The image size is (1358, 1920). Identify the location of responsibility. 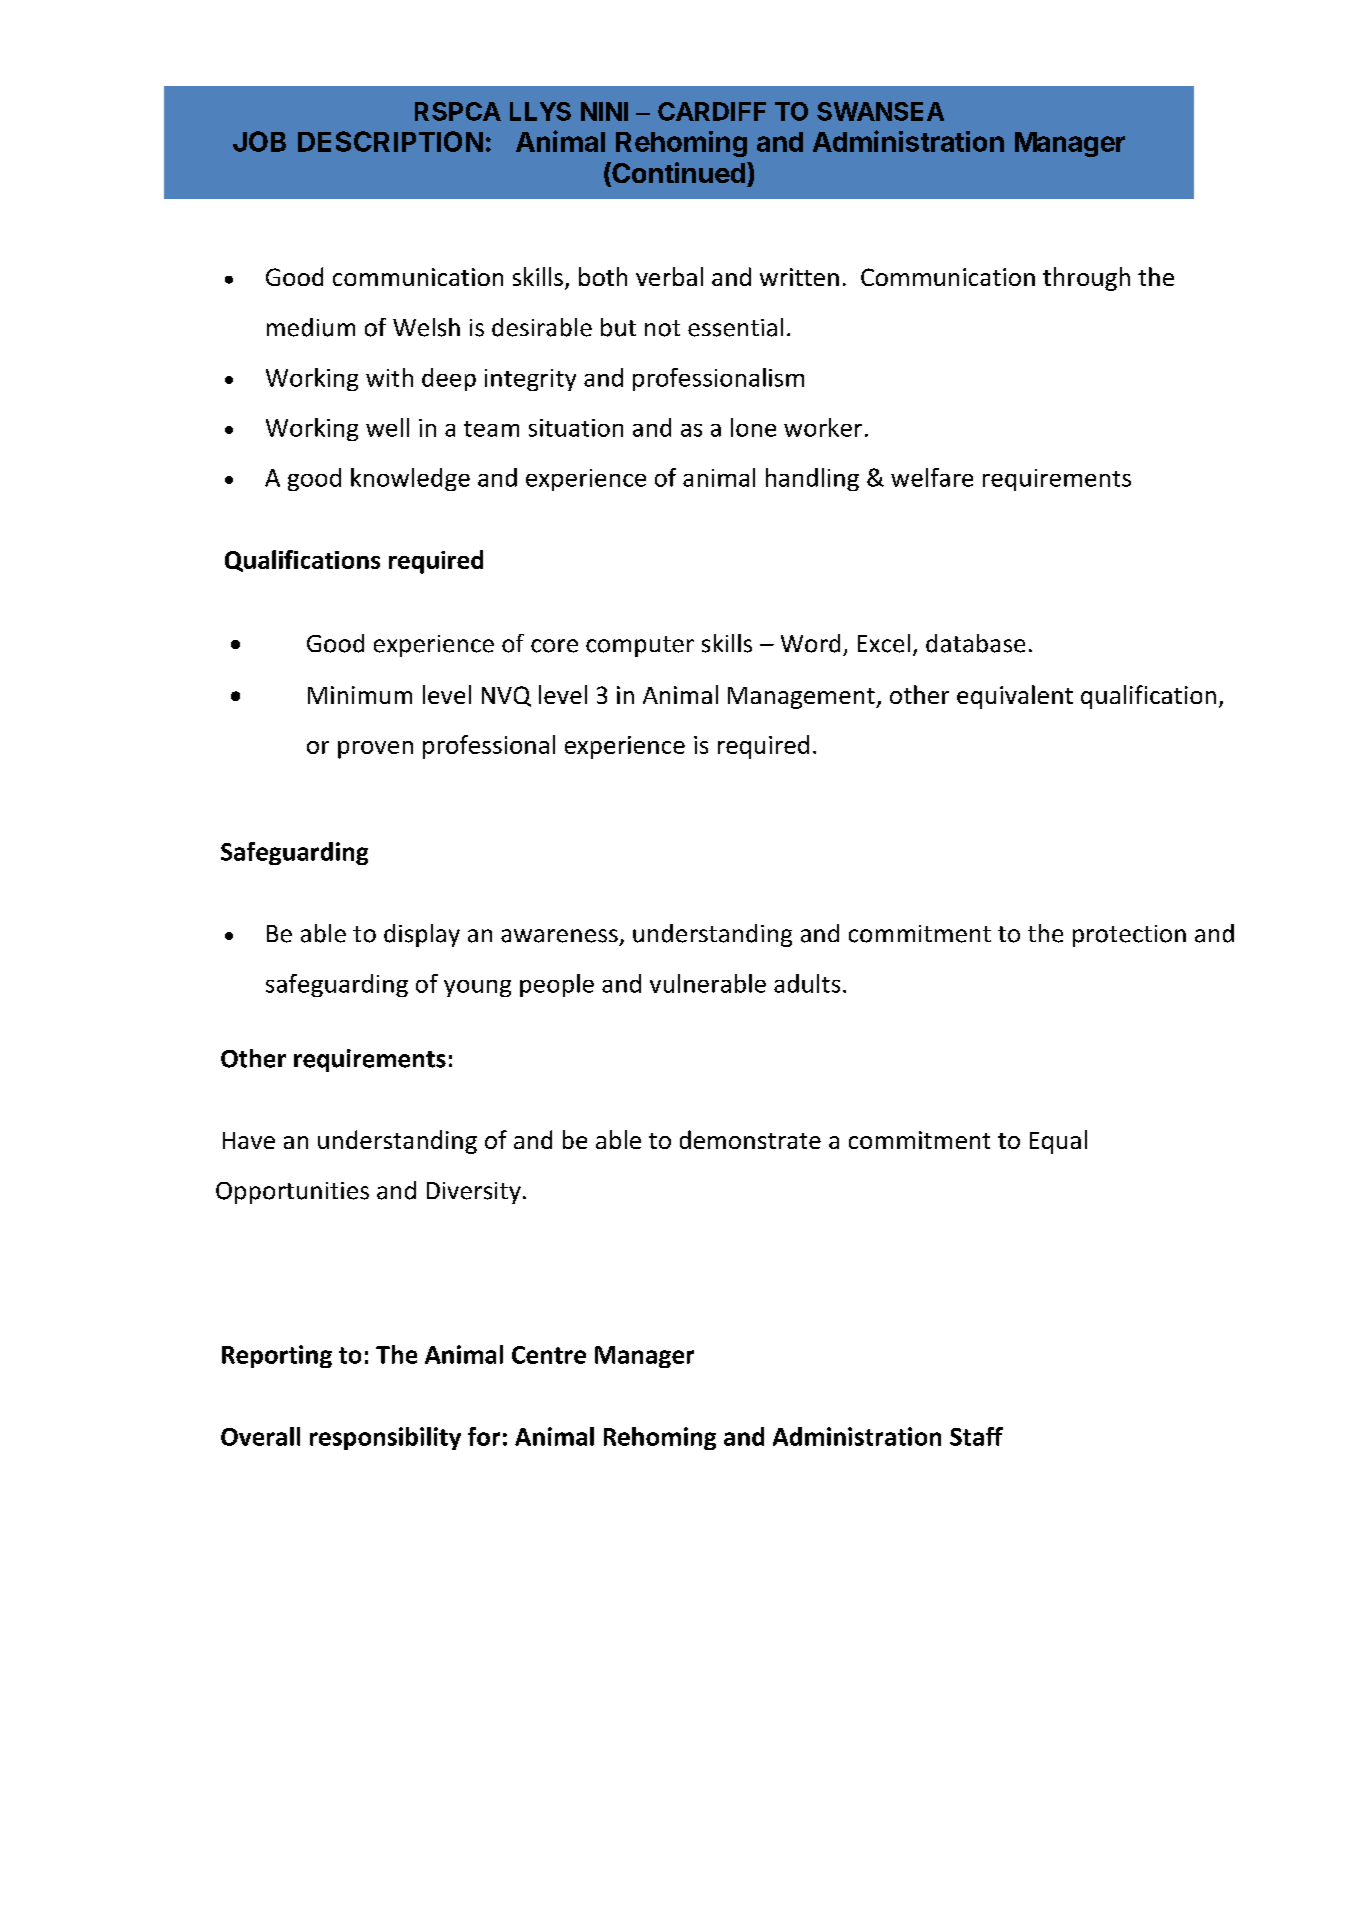
(385, 1438).
